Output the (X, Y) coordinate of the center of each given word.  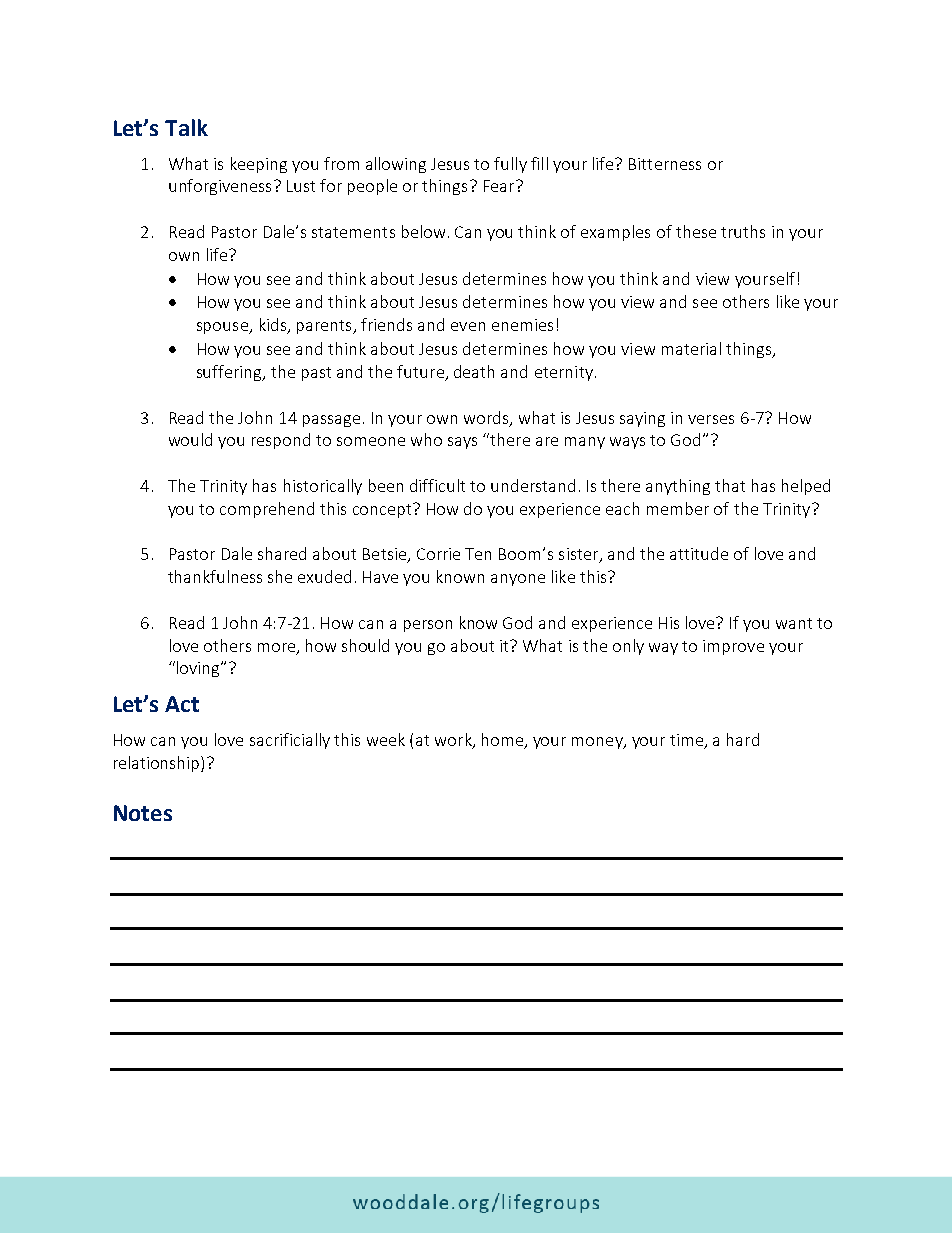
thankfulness (215, 576)
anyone (518, 580)
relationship (158, 764)
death (474, 371)
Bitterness (665, 164)
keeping (259, 165)
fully (510, 165)
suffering (230, 373)
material (691, 348)
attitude (699, 553)
